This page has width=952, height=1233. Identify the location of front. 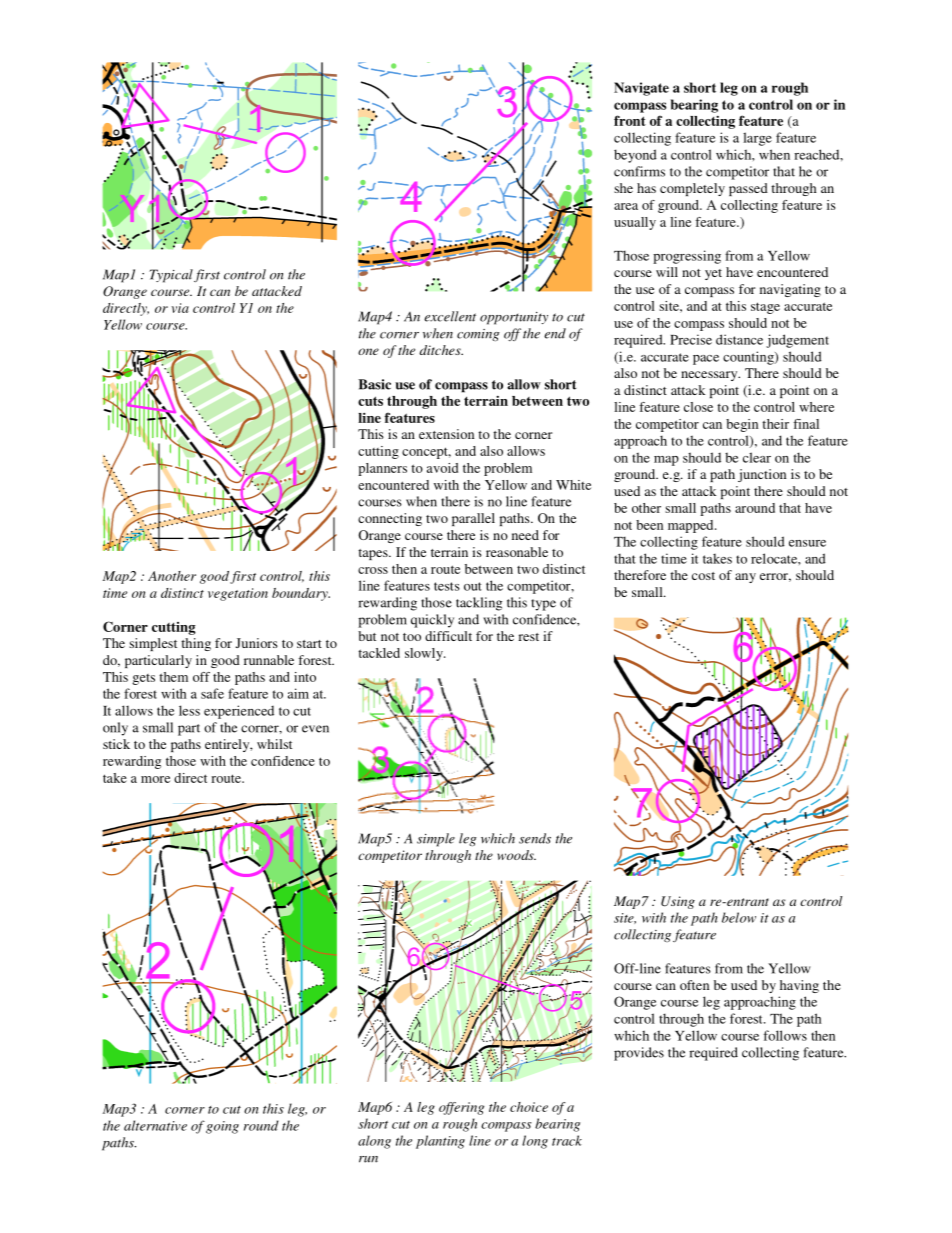
(630, 120).
